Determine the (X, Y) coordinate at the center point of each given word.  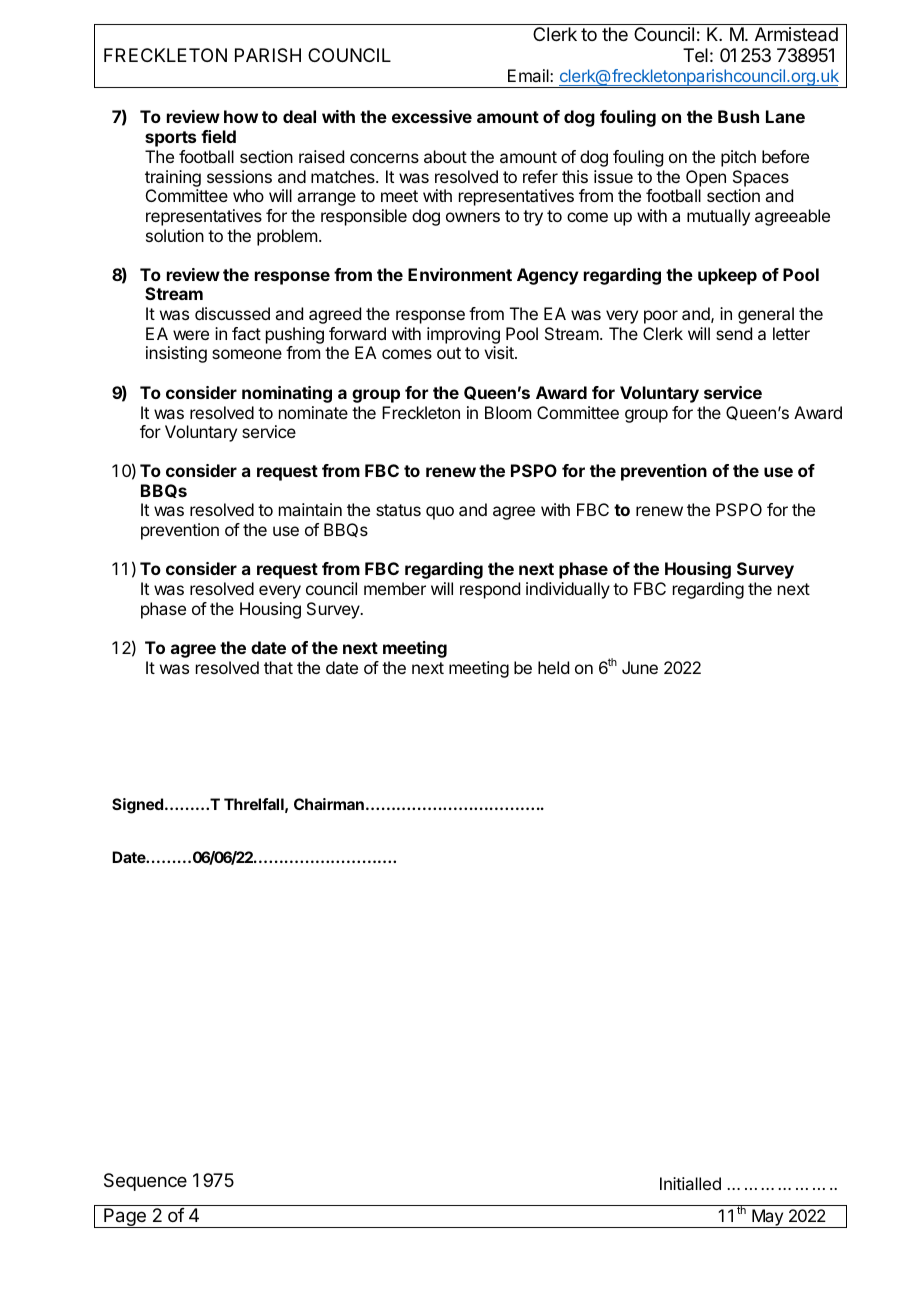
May (767, 1218)
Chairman (329, 804)
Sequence (145, 1182)
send (734, 333)
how (241, 116)
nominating (287, 394)
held (553, 667)
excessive (432, 116)
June (640, 667)
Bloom (508, 412)
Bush (738, 116)
